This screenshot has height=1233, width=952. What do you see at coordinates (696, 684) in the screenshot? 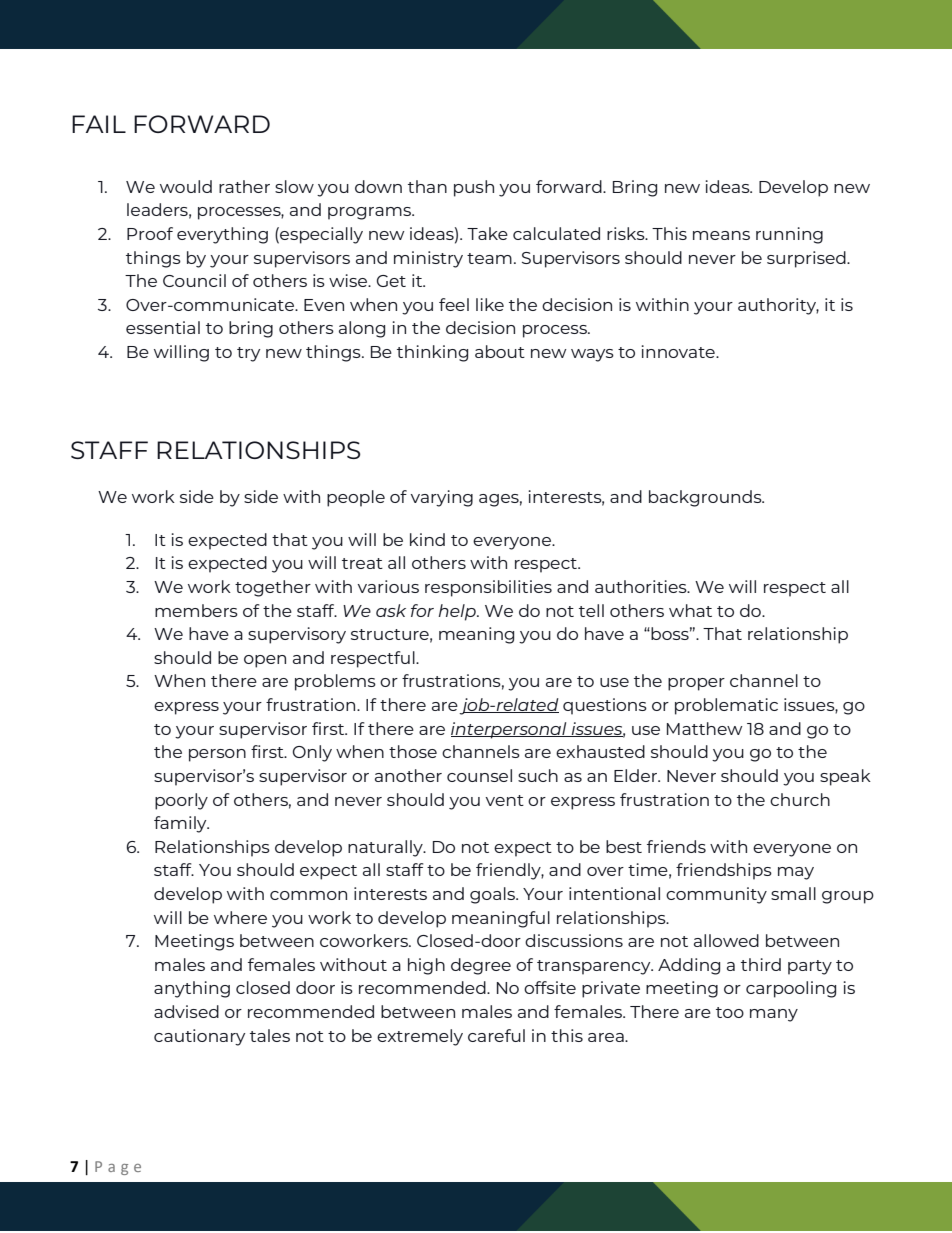
I see `proper` at bounding box center [696, 684].
